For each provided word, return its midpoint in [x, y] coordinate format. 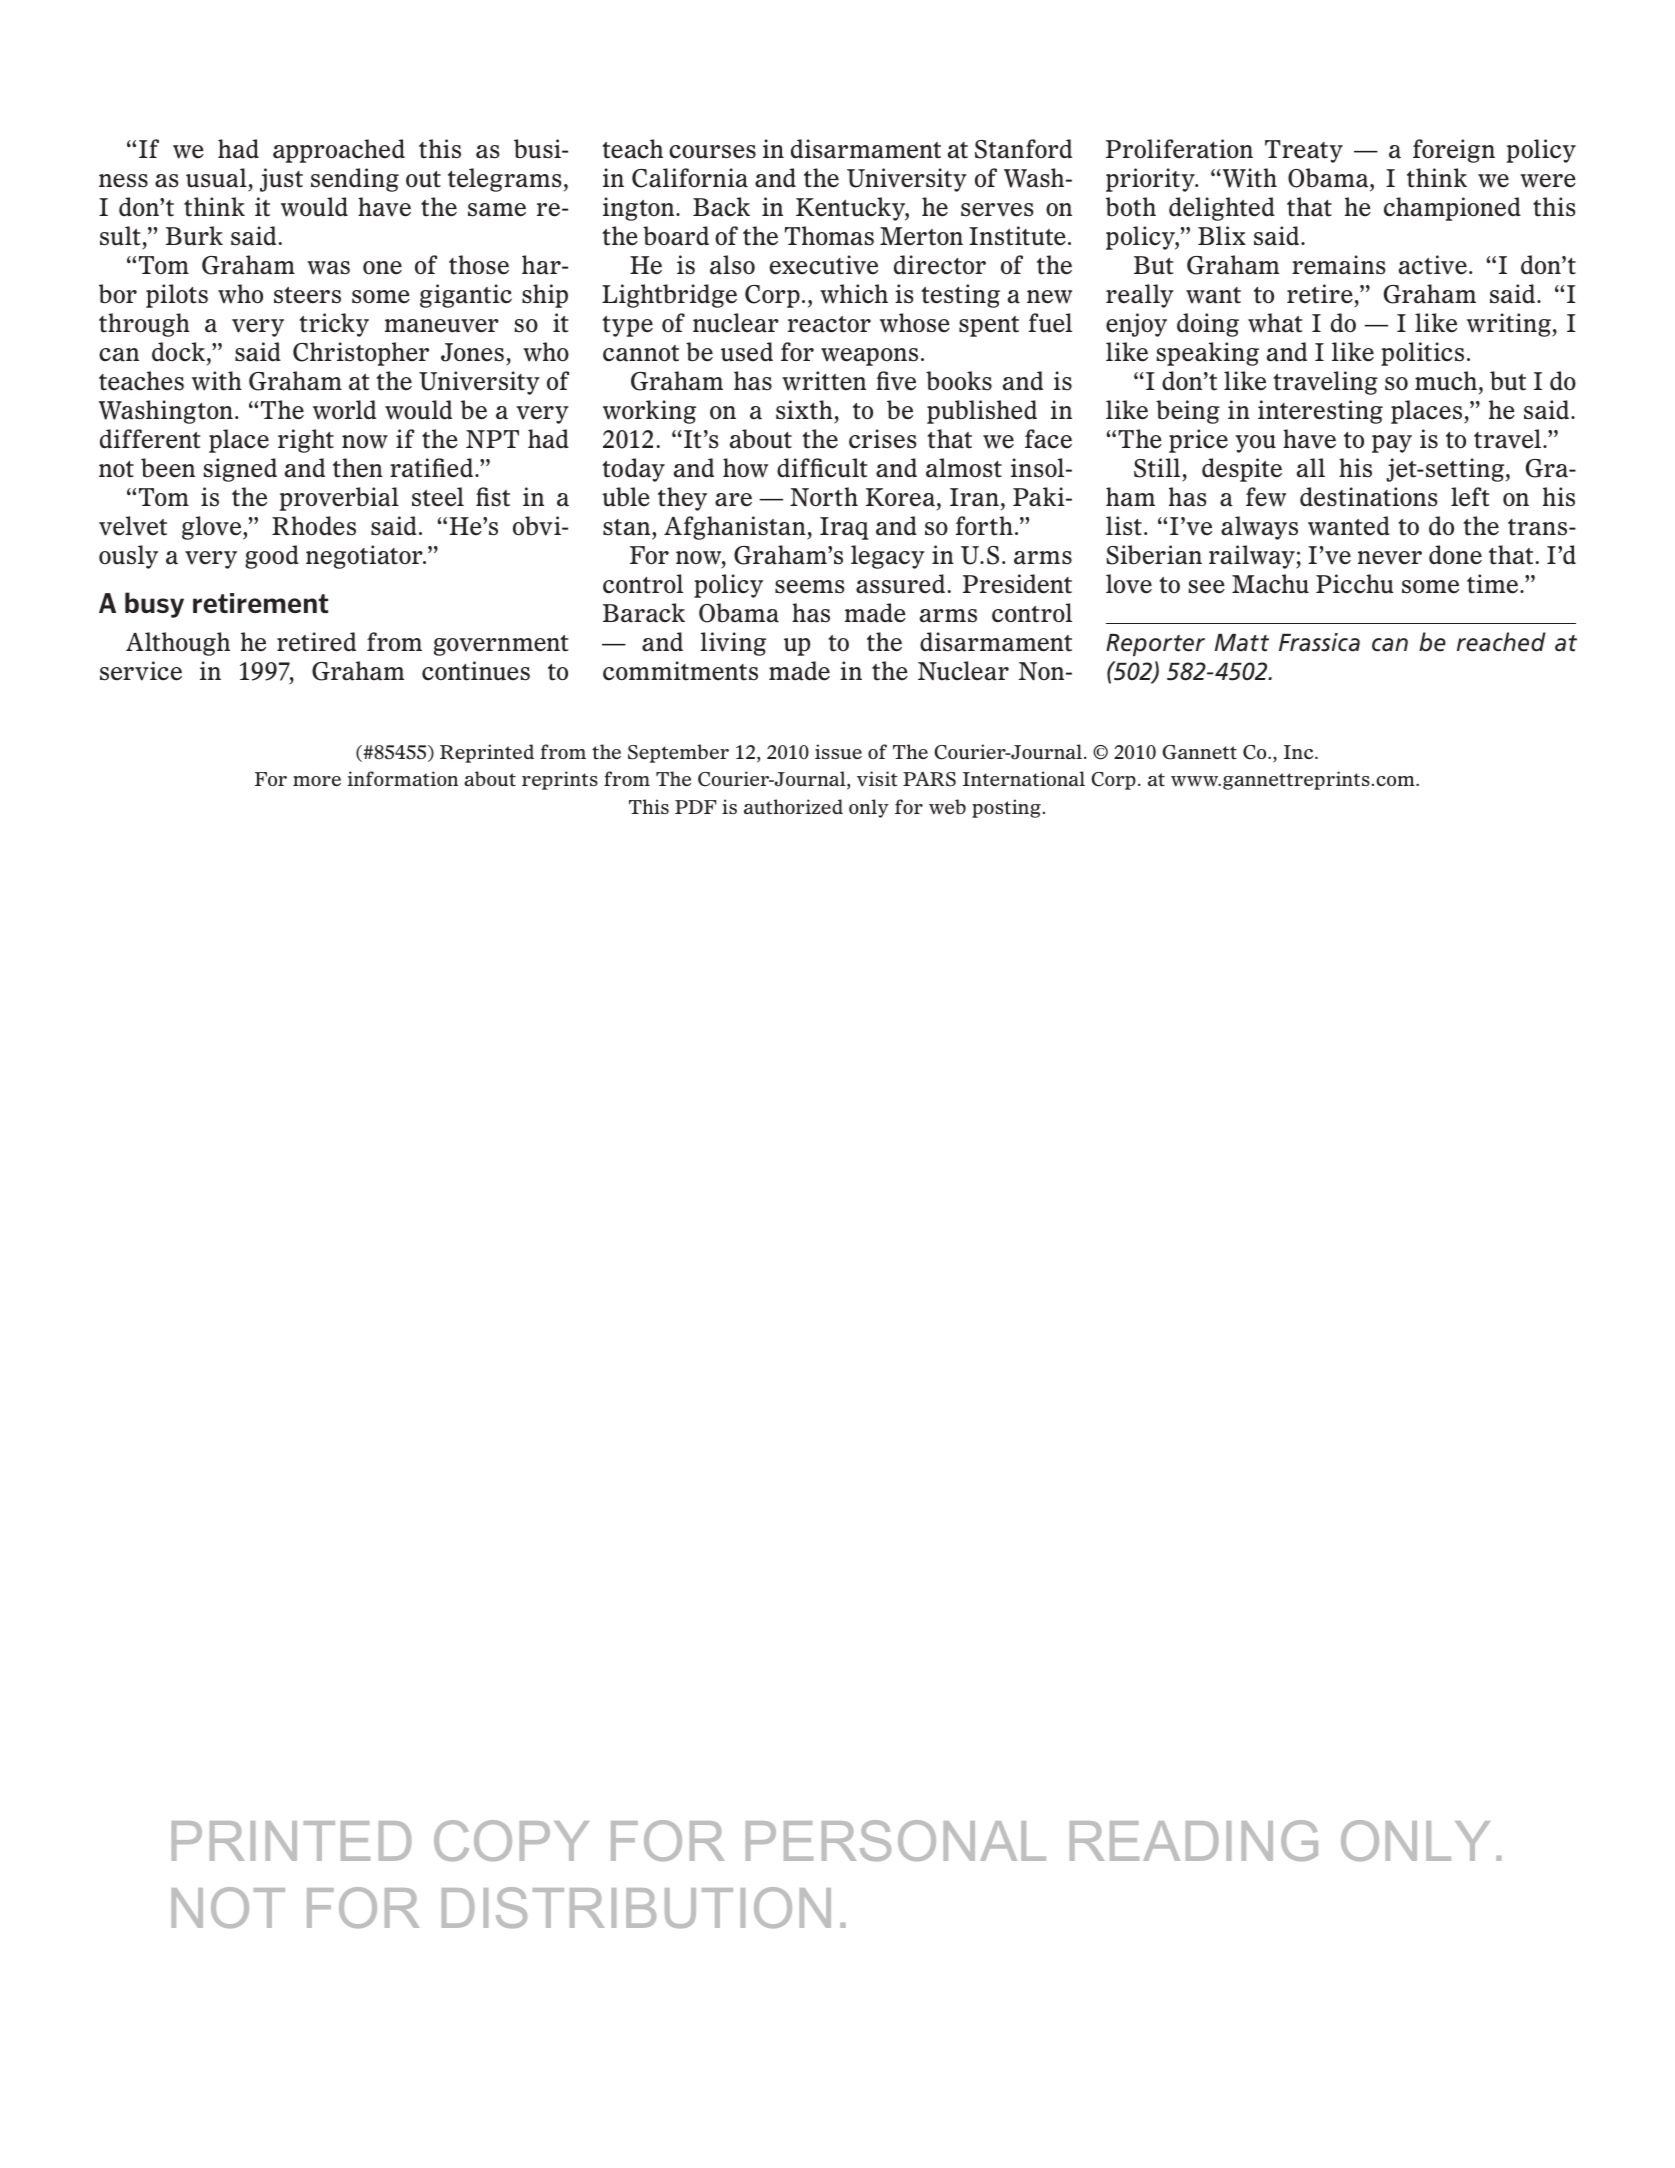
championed [1452, 209]
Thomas [829, 236]
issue [838, 751]
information [403, 778]
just [281, 180]
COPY [511, 1840]
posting [1006, 808]
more [317, 781]
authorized [793, 806]
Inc [1300, 752]
